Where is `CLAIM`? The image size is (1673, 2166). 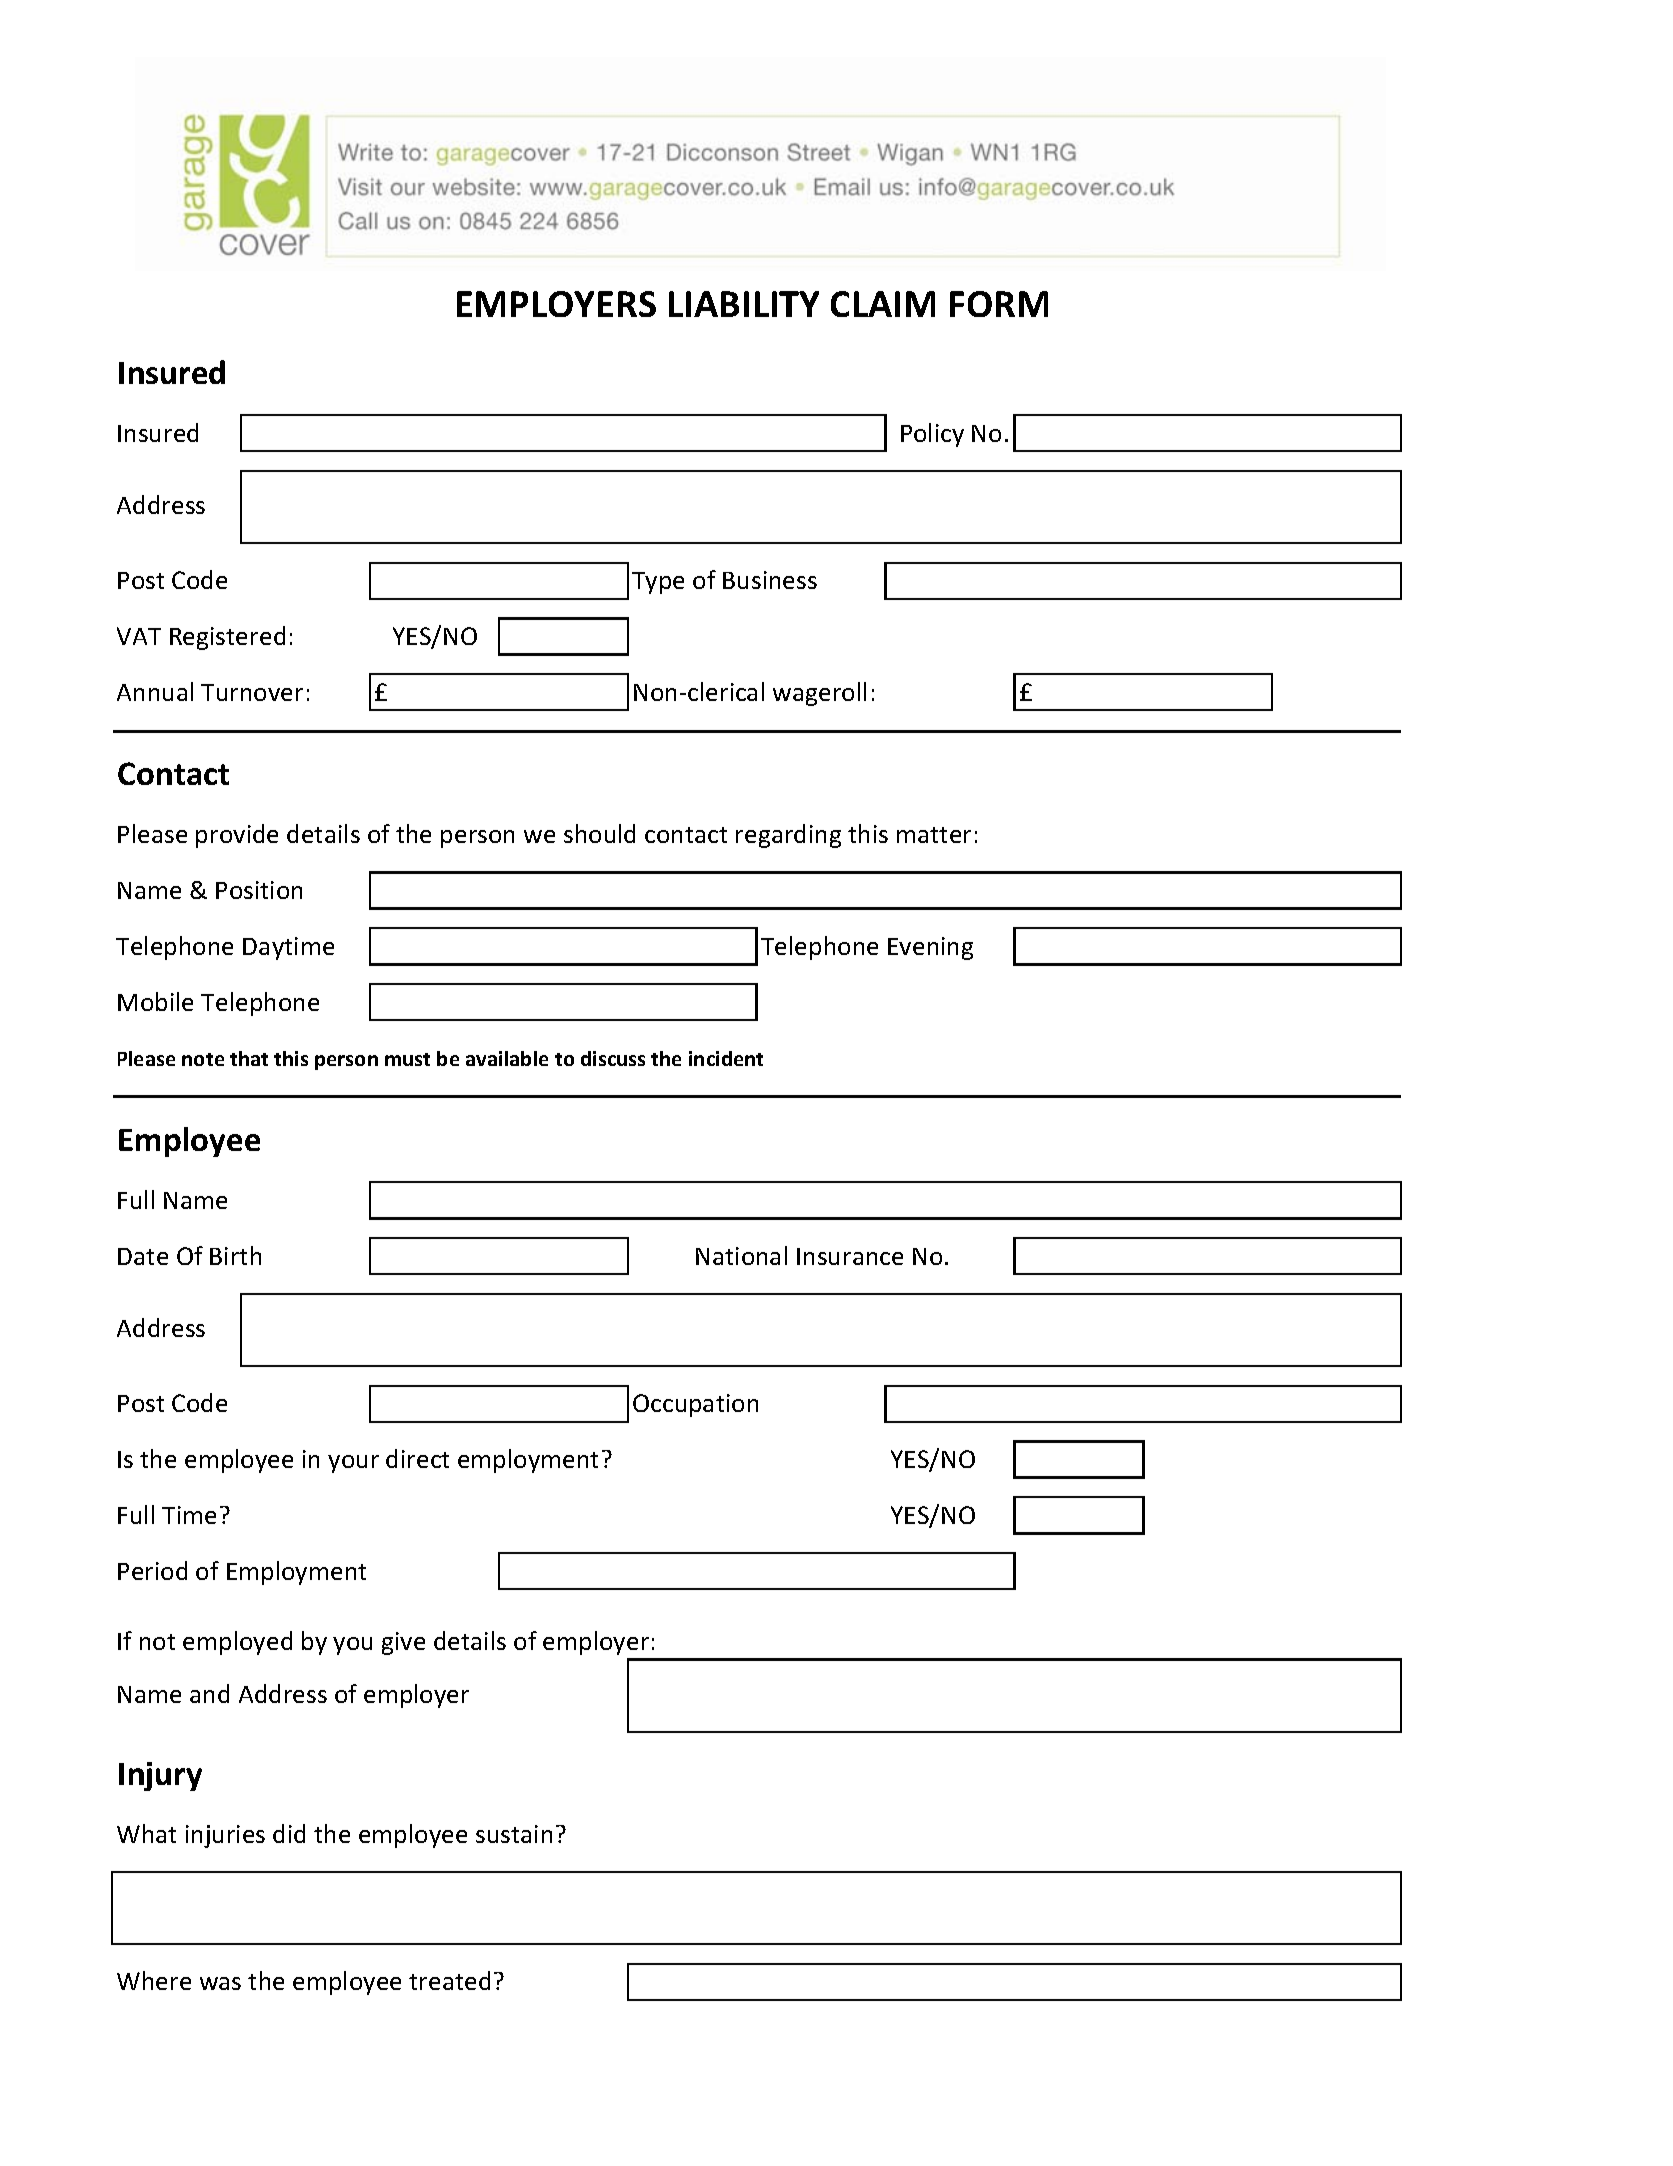
CLAIM is located at coordinates (883, 304).
